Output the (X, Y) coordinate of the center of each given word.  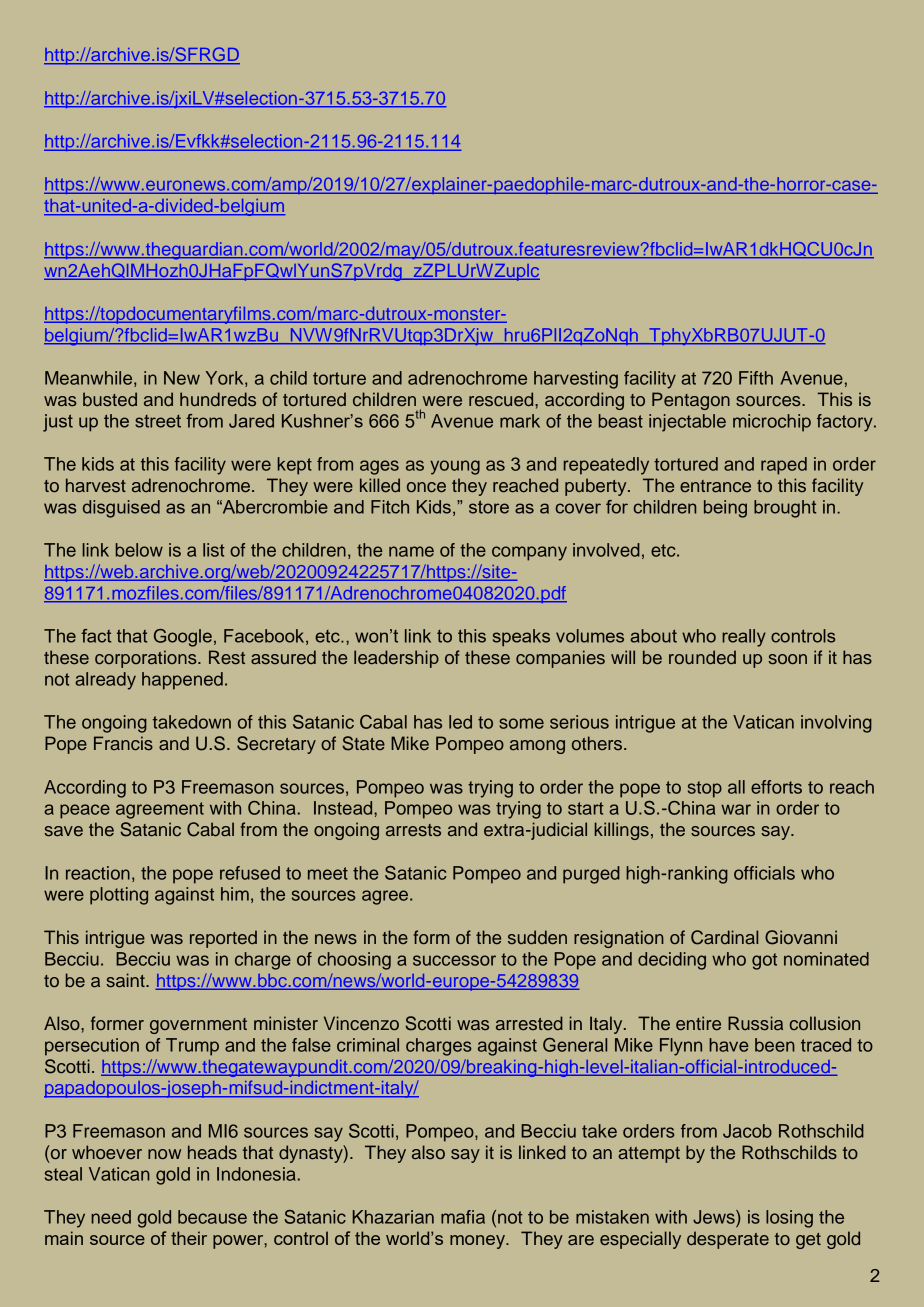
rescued (502, 399)
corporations (147, 659)
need (111, 1217)
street (158, 421)
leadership (396, 659)
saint (126, 980)
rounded (702, 657)
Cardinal (724, 937)
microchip (772, 423)
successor (454, 960)
